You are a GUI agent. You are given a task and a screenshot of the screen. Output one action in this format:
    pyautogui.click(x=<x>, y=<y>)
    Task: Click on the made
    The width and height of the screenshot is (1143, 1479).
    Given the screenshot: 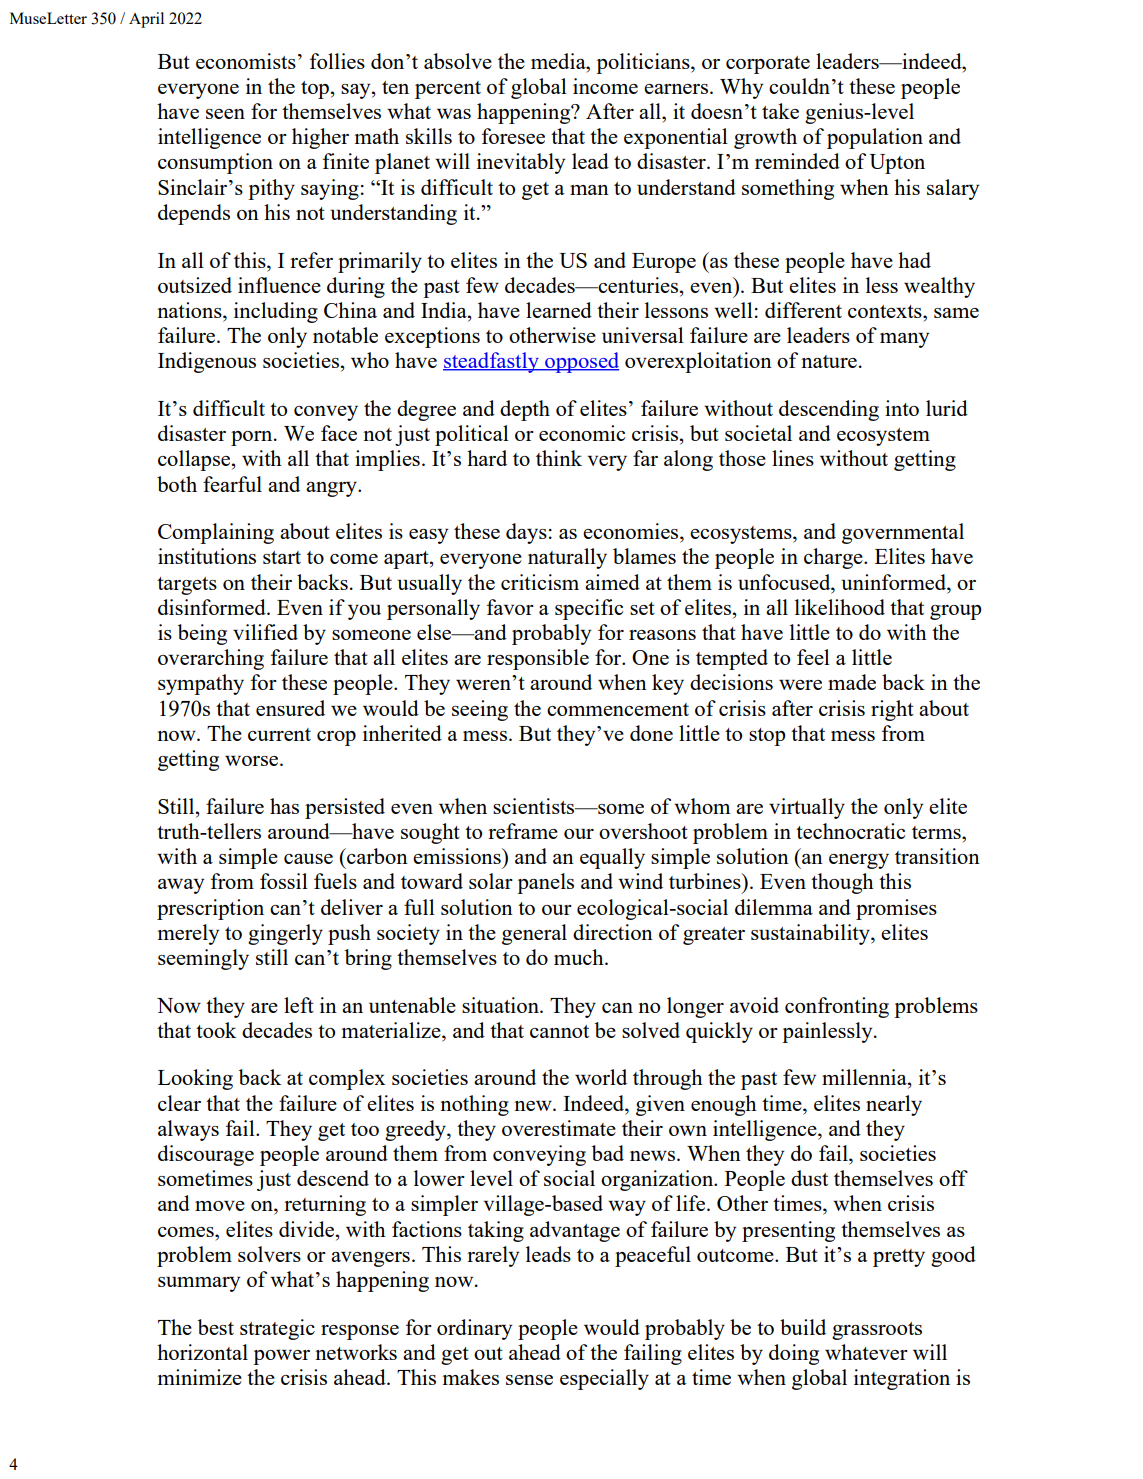 What is the action you would take?
    pyautogui.click(x=852, y=682)
